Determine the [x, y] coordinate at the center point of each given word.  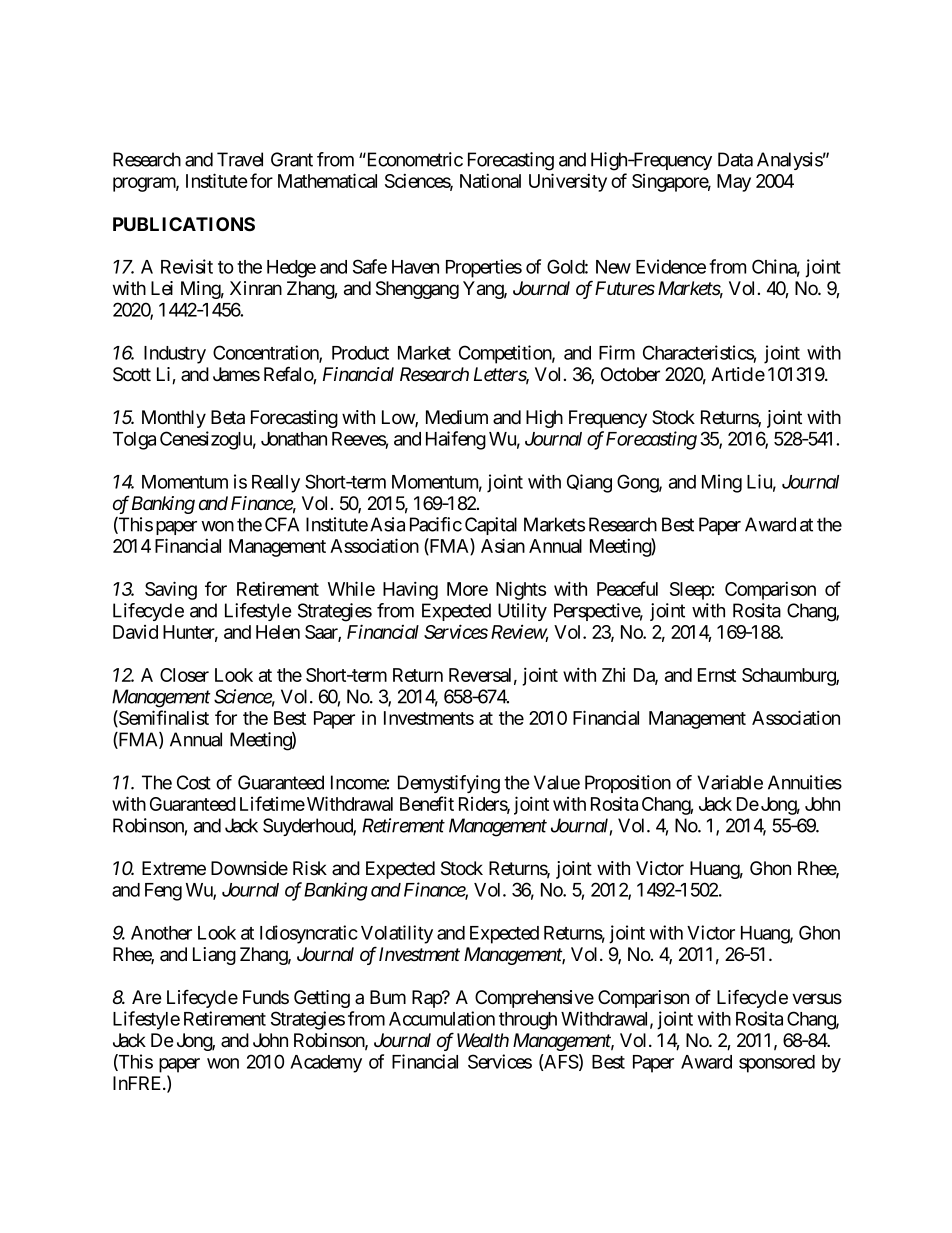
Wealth [483, 1040]
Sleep [691, 591]
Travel [240, 159]
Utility [522, 612]
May [734, 183]
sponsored [777, 1064]
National [490, 180]
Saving [171, 590]
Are [147, 997]
